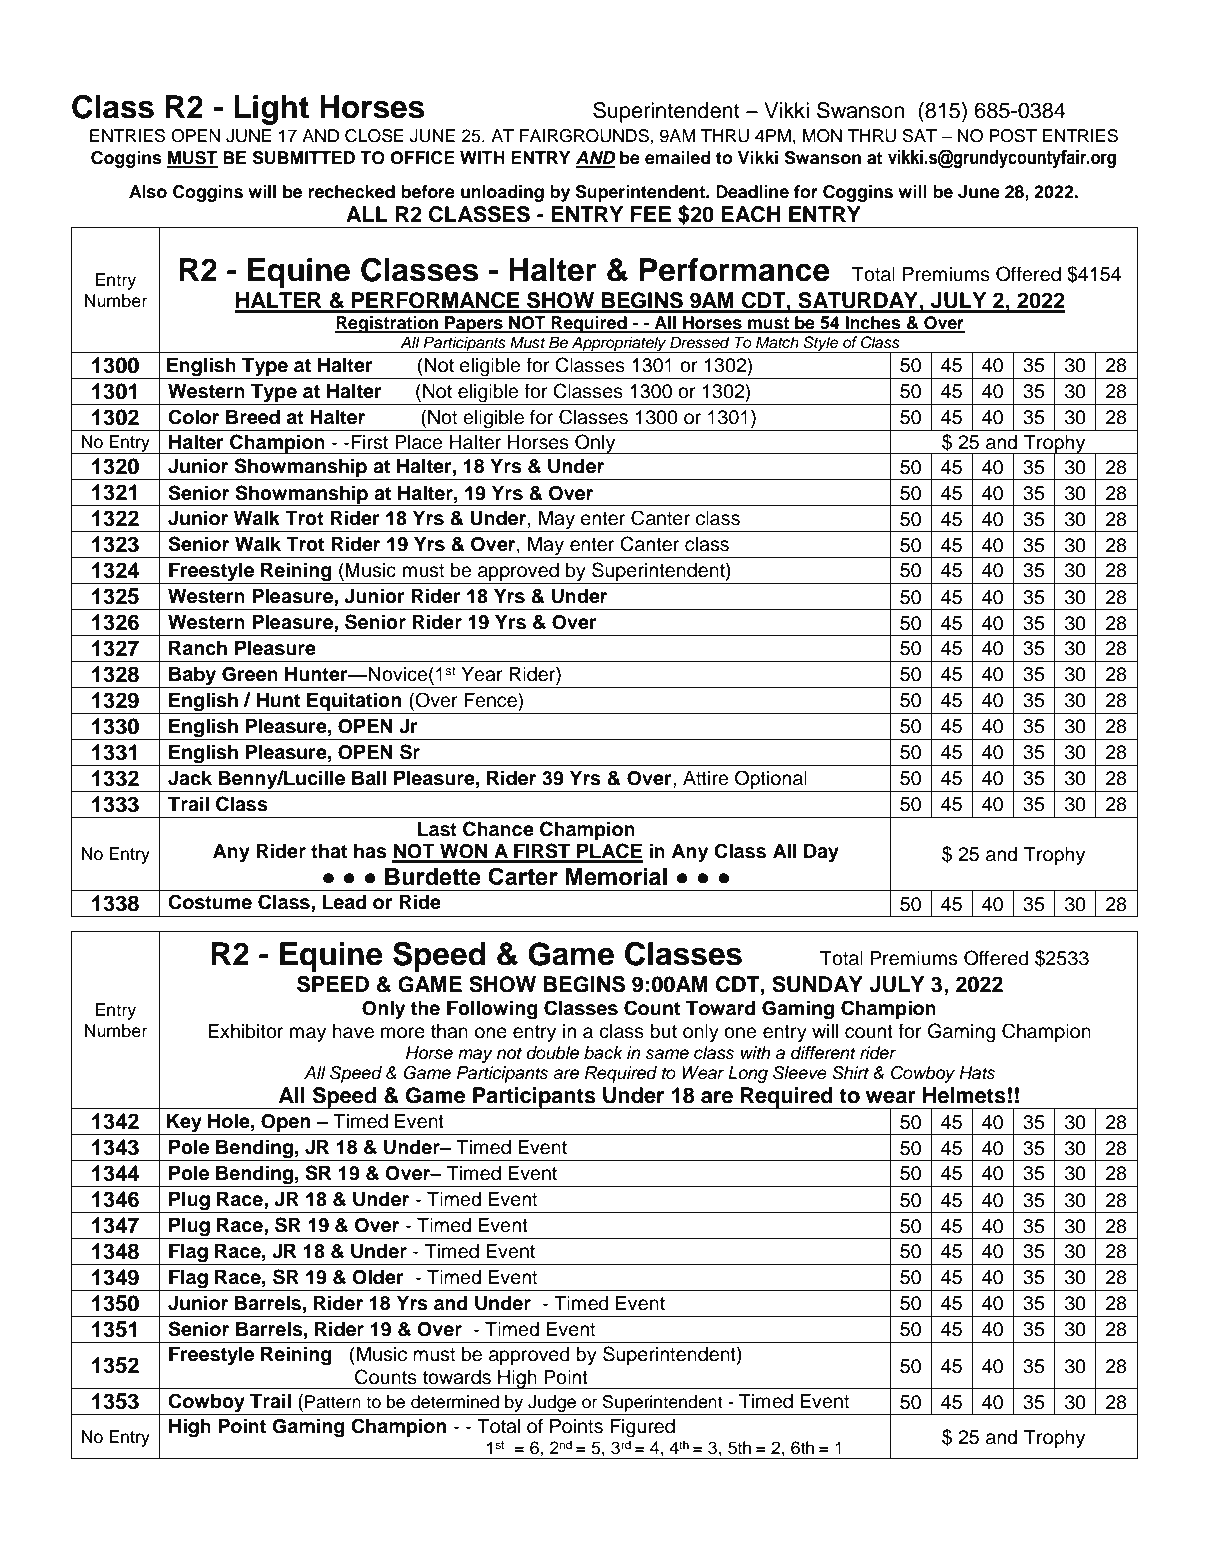  What do you see at coordinates (585, 136) in the page?
I see `FAIRGROUNDS` at bounding box center [585, 136].
